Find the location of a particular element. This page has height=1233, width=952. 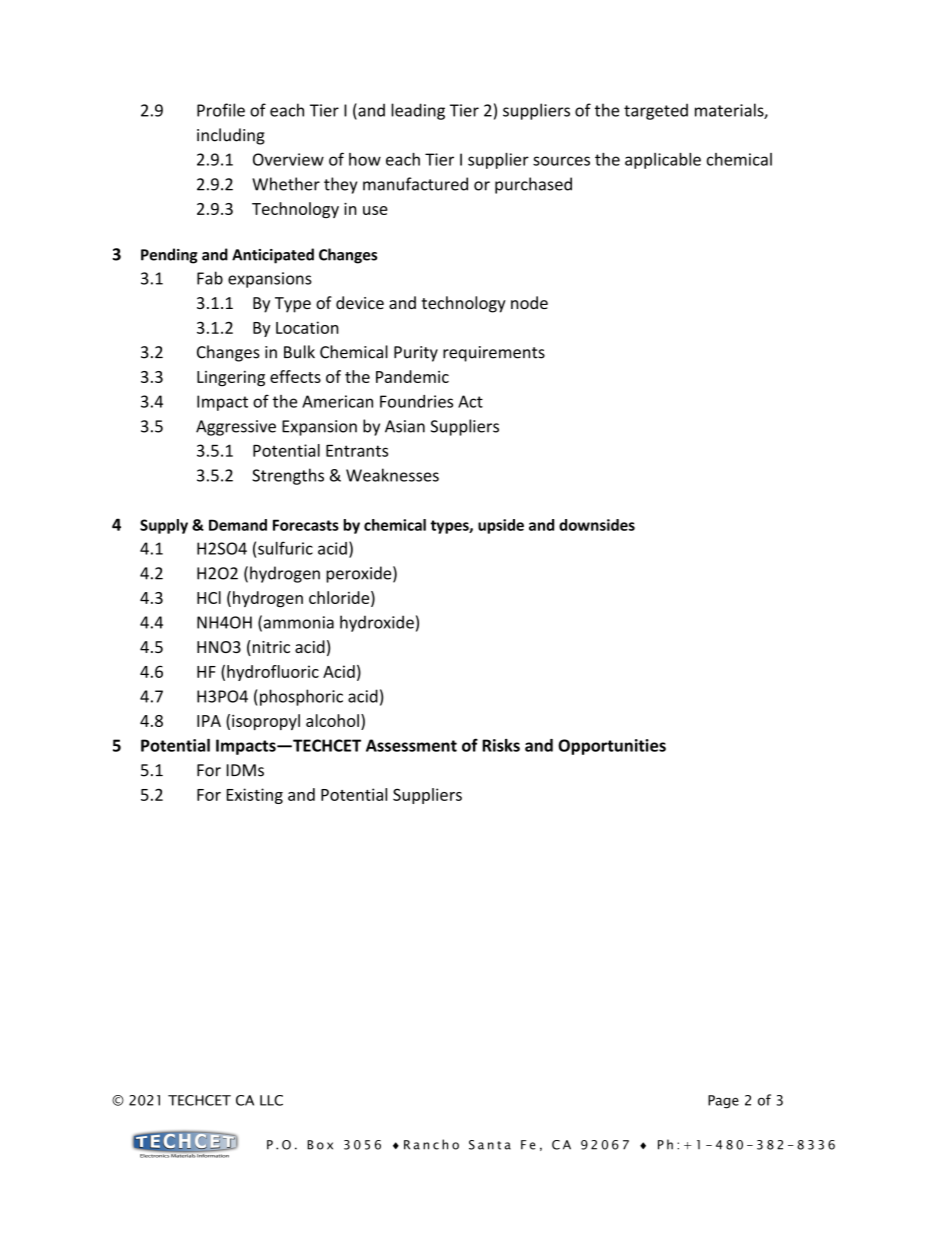

LLC is located at coordinates (271, 1100).
